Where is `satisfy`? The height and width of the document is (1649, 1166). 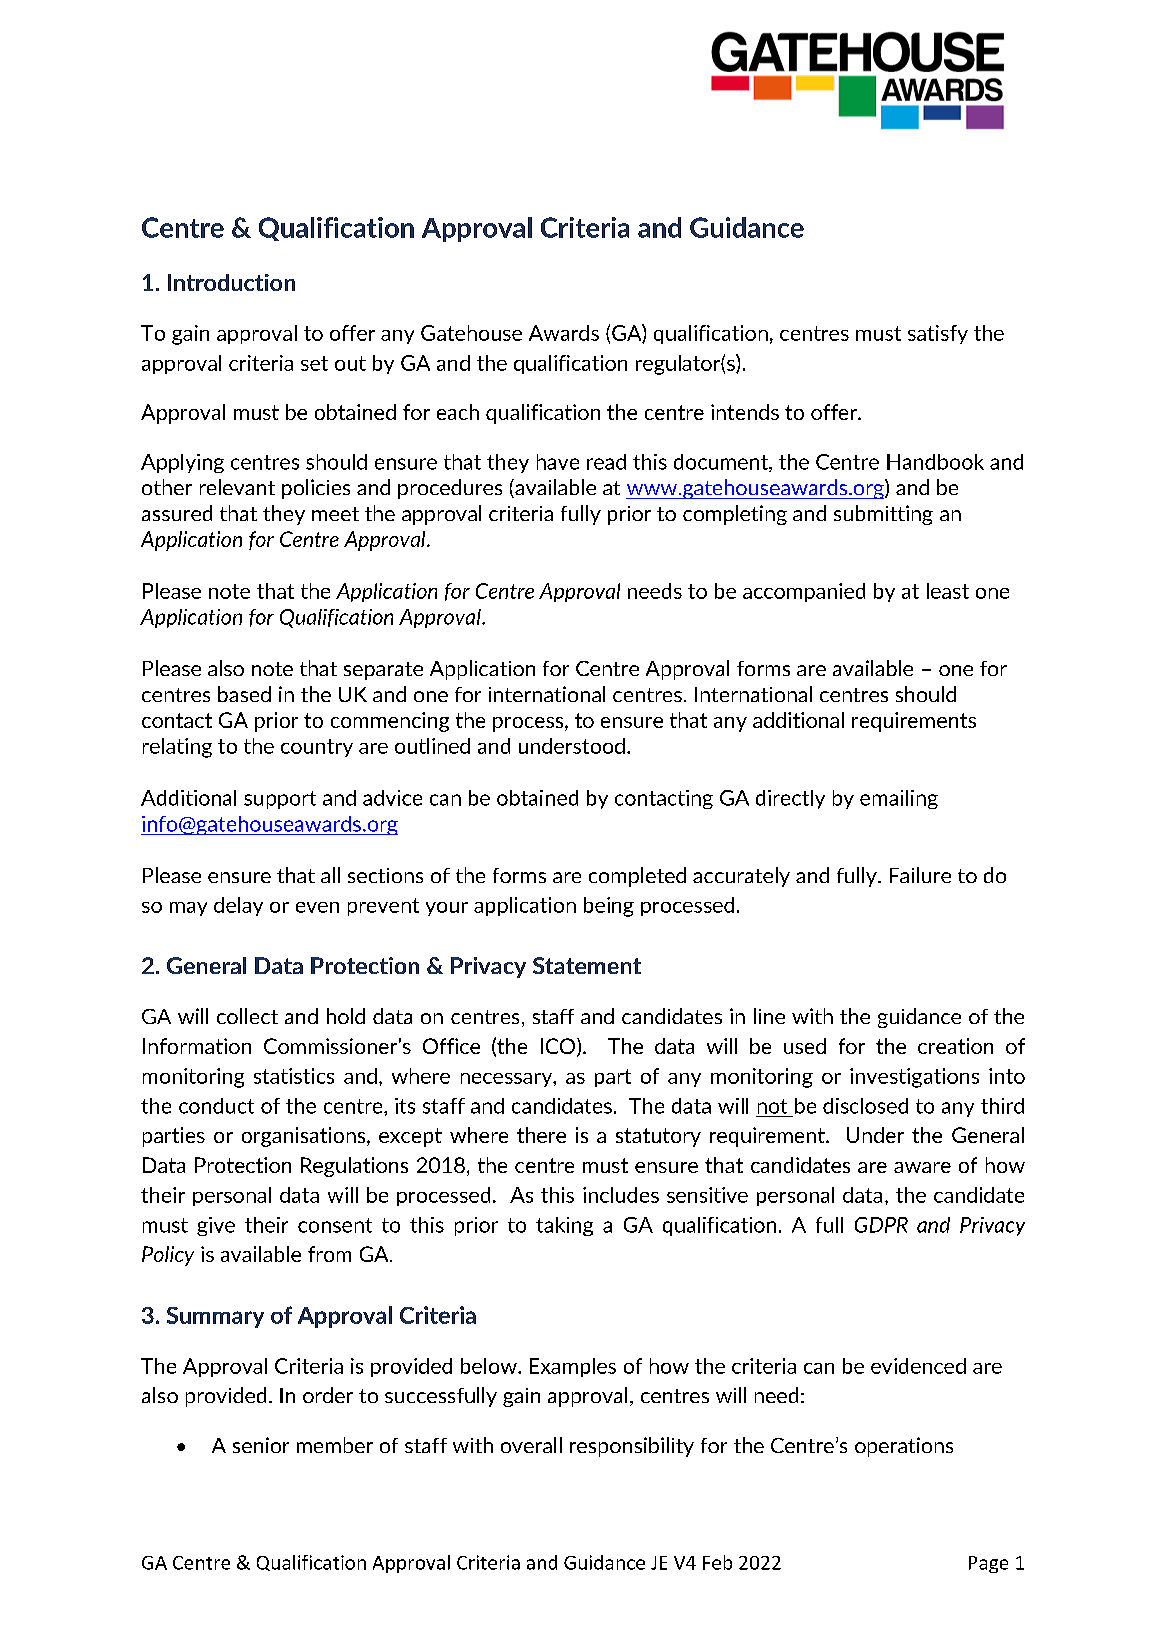
satisfy is located at coordinates (938, 334).
